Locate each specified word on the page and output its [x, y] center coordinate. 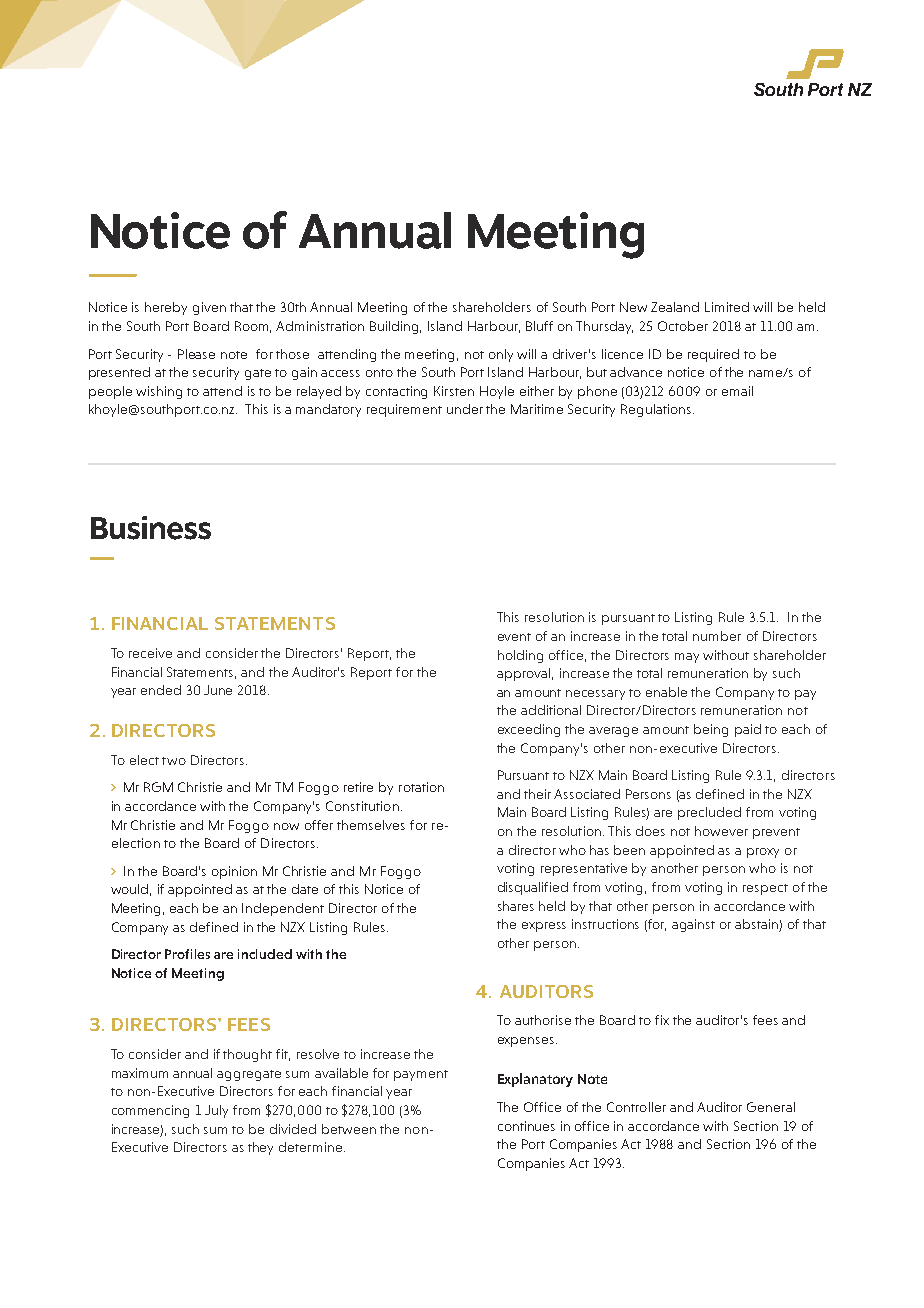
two [174, 761]
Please [196, 354]
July [216, 1111]
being [711, 730]
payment [421, 1075]
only [501, 355]
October [683, 326]
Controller [636, 1107]
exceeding [529, 730]
